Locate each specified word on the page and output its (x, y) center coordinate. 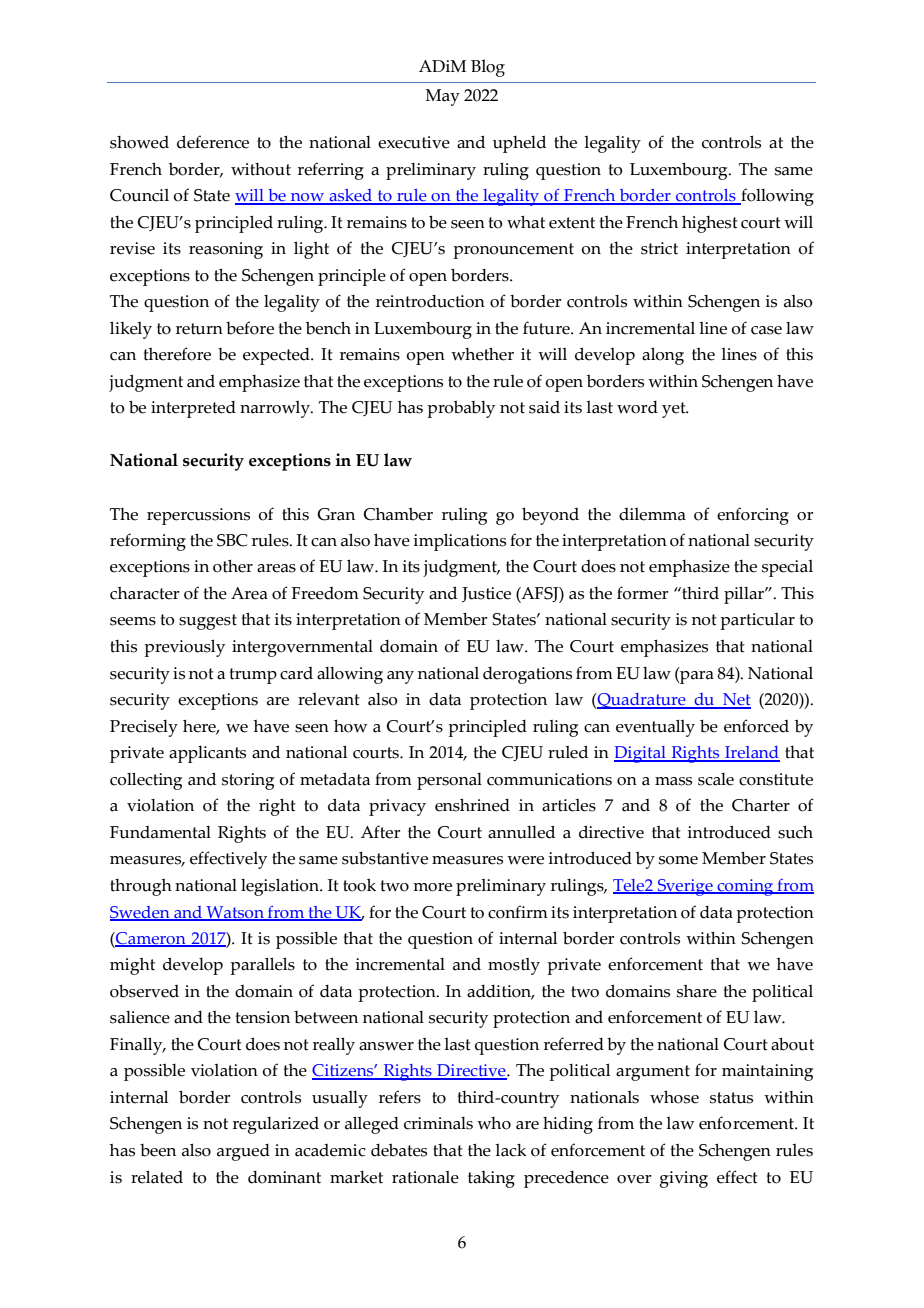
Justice (486, 594)
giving (684, 1179)
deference (213, 142)
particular (757, 621)
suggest (208, 622)
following (776, 197)
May (442, 97)
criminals (438, 1123)
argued (243, 1152)
